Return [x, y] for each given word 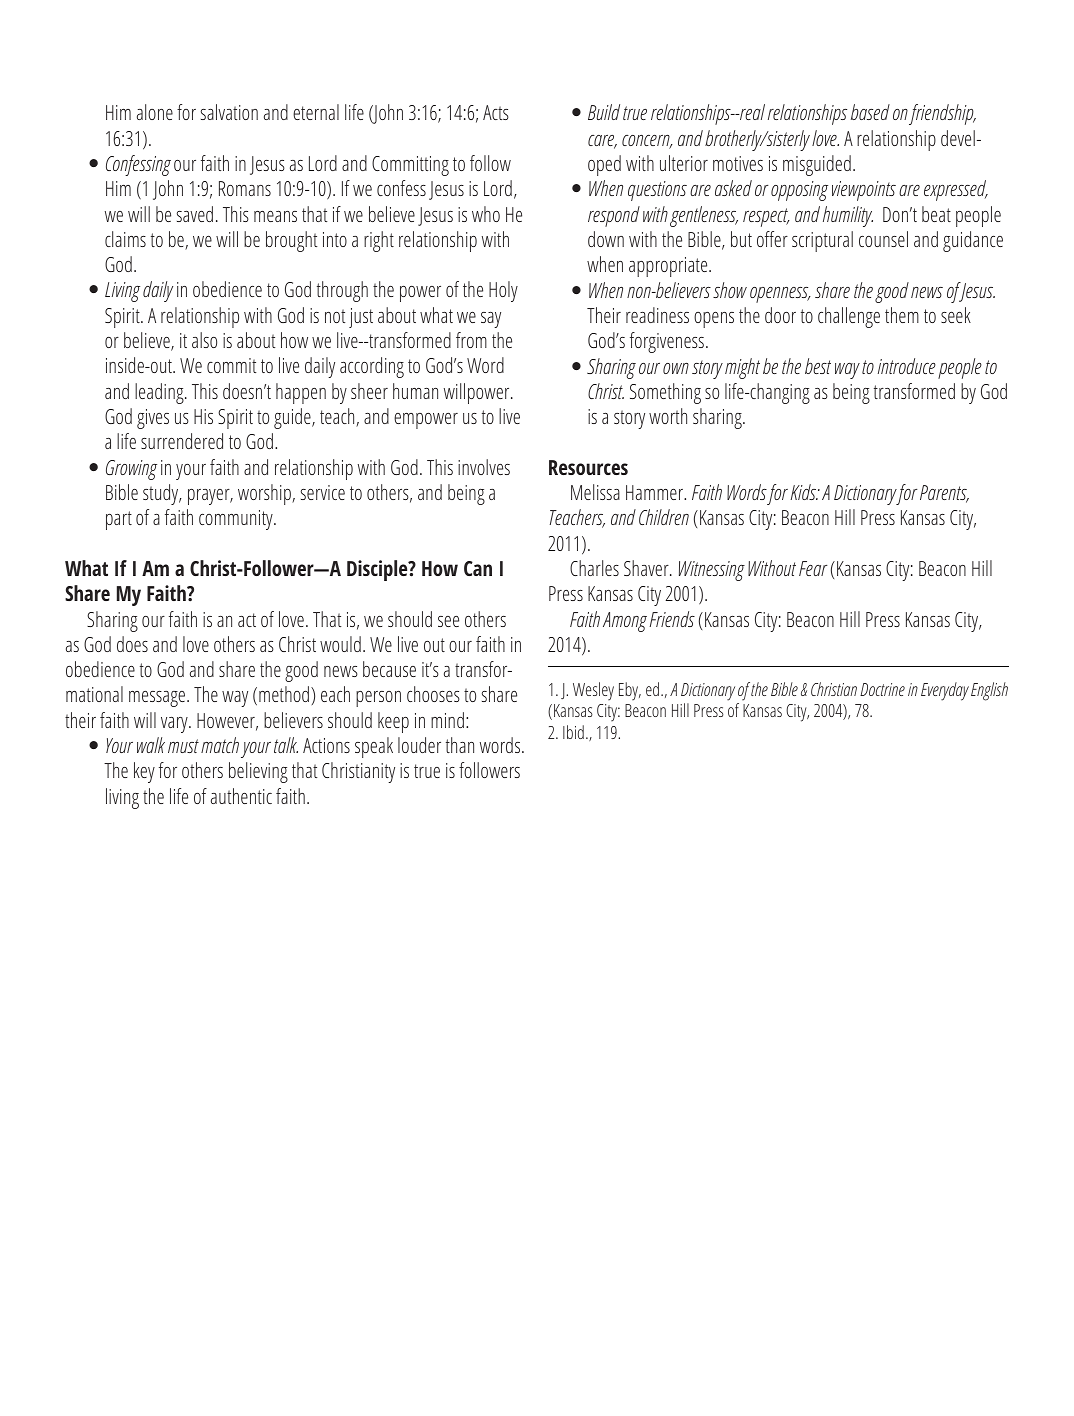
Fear [813, 568]
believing [258, 772]
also [204, 340]
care [602, 142]
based [870, 112]
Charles [594, 568]
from [471, 340]
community [237, 520]
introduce [907, 366]
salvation [229, 112]
